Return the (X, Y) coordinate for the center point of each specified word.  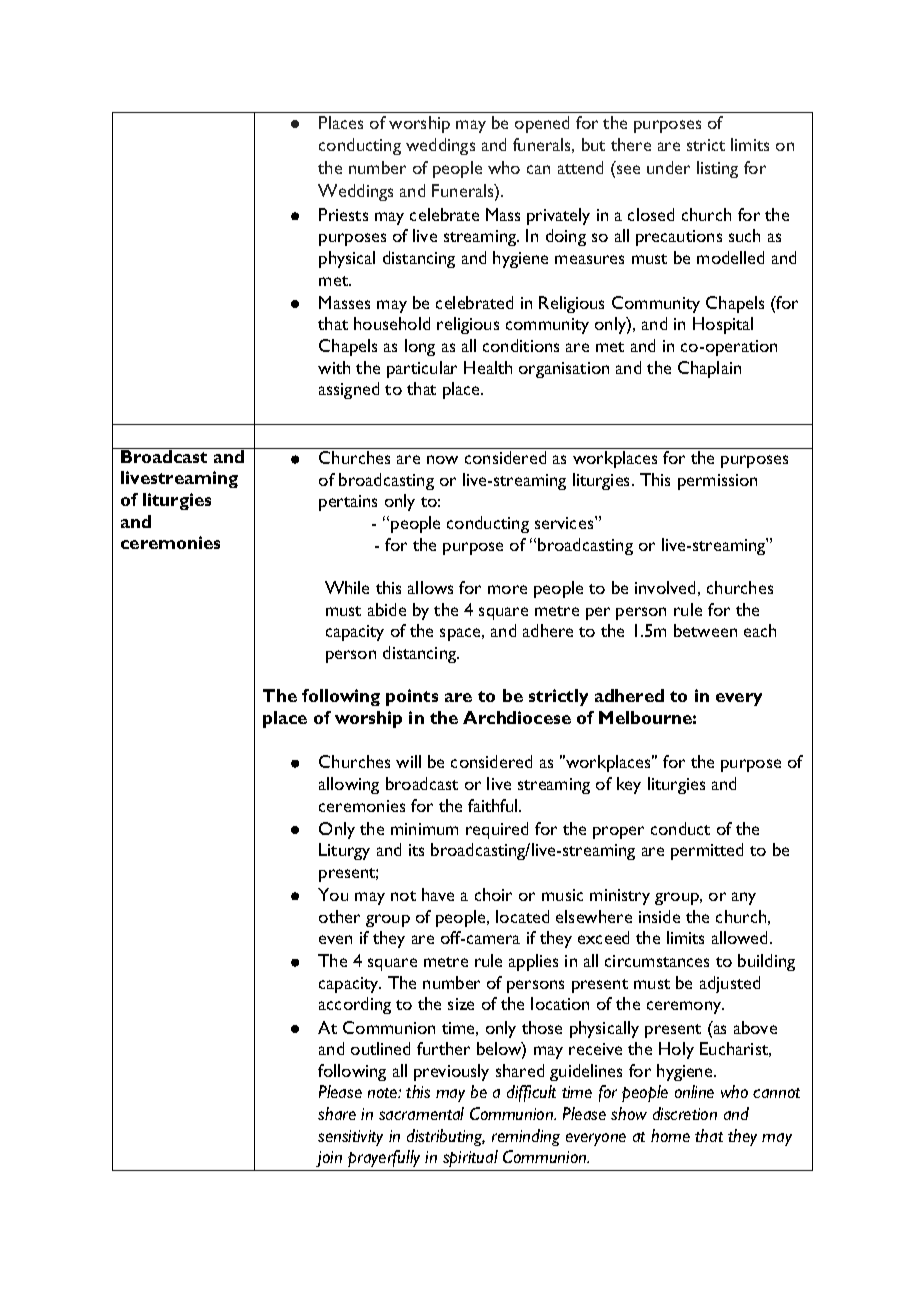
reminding (526, 1137)
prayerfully (384, 1158)
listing (717, 169)
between (705, 630)
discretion (685, 1113)
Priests (343, 214)
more (507, 589)
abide (387, 609)
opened (542, 124)
